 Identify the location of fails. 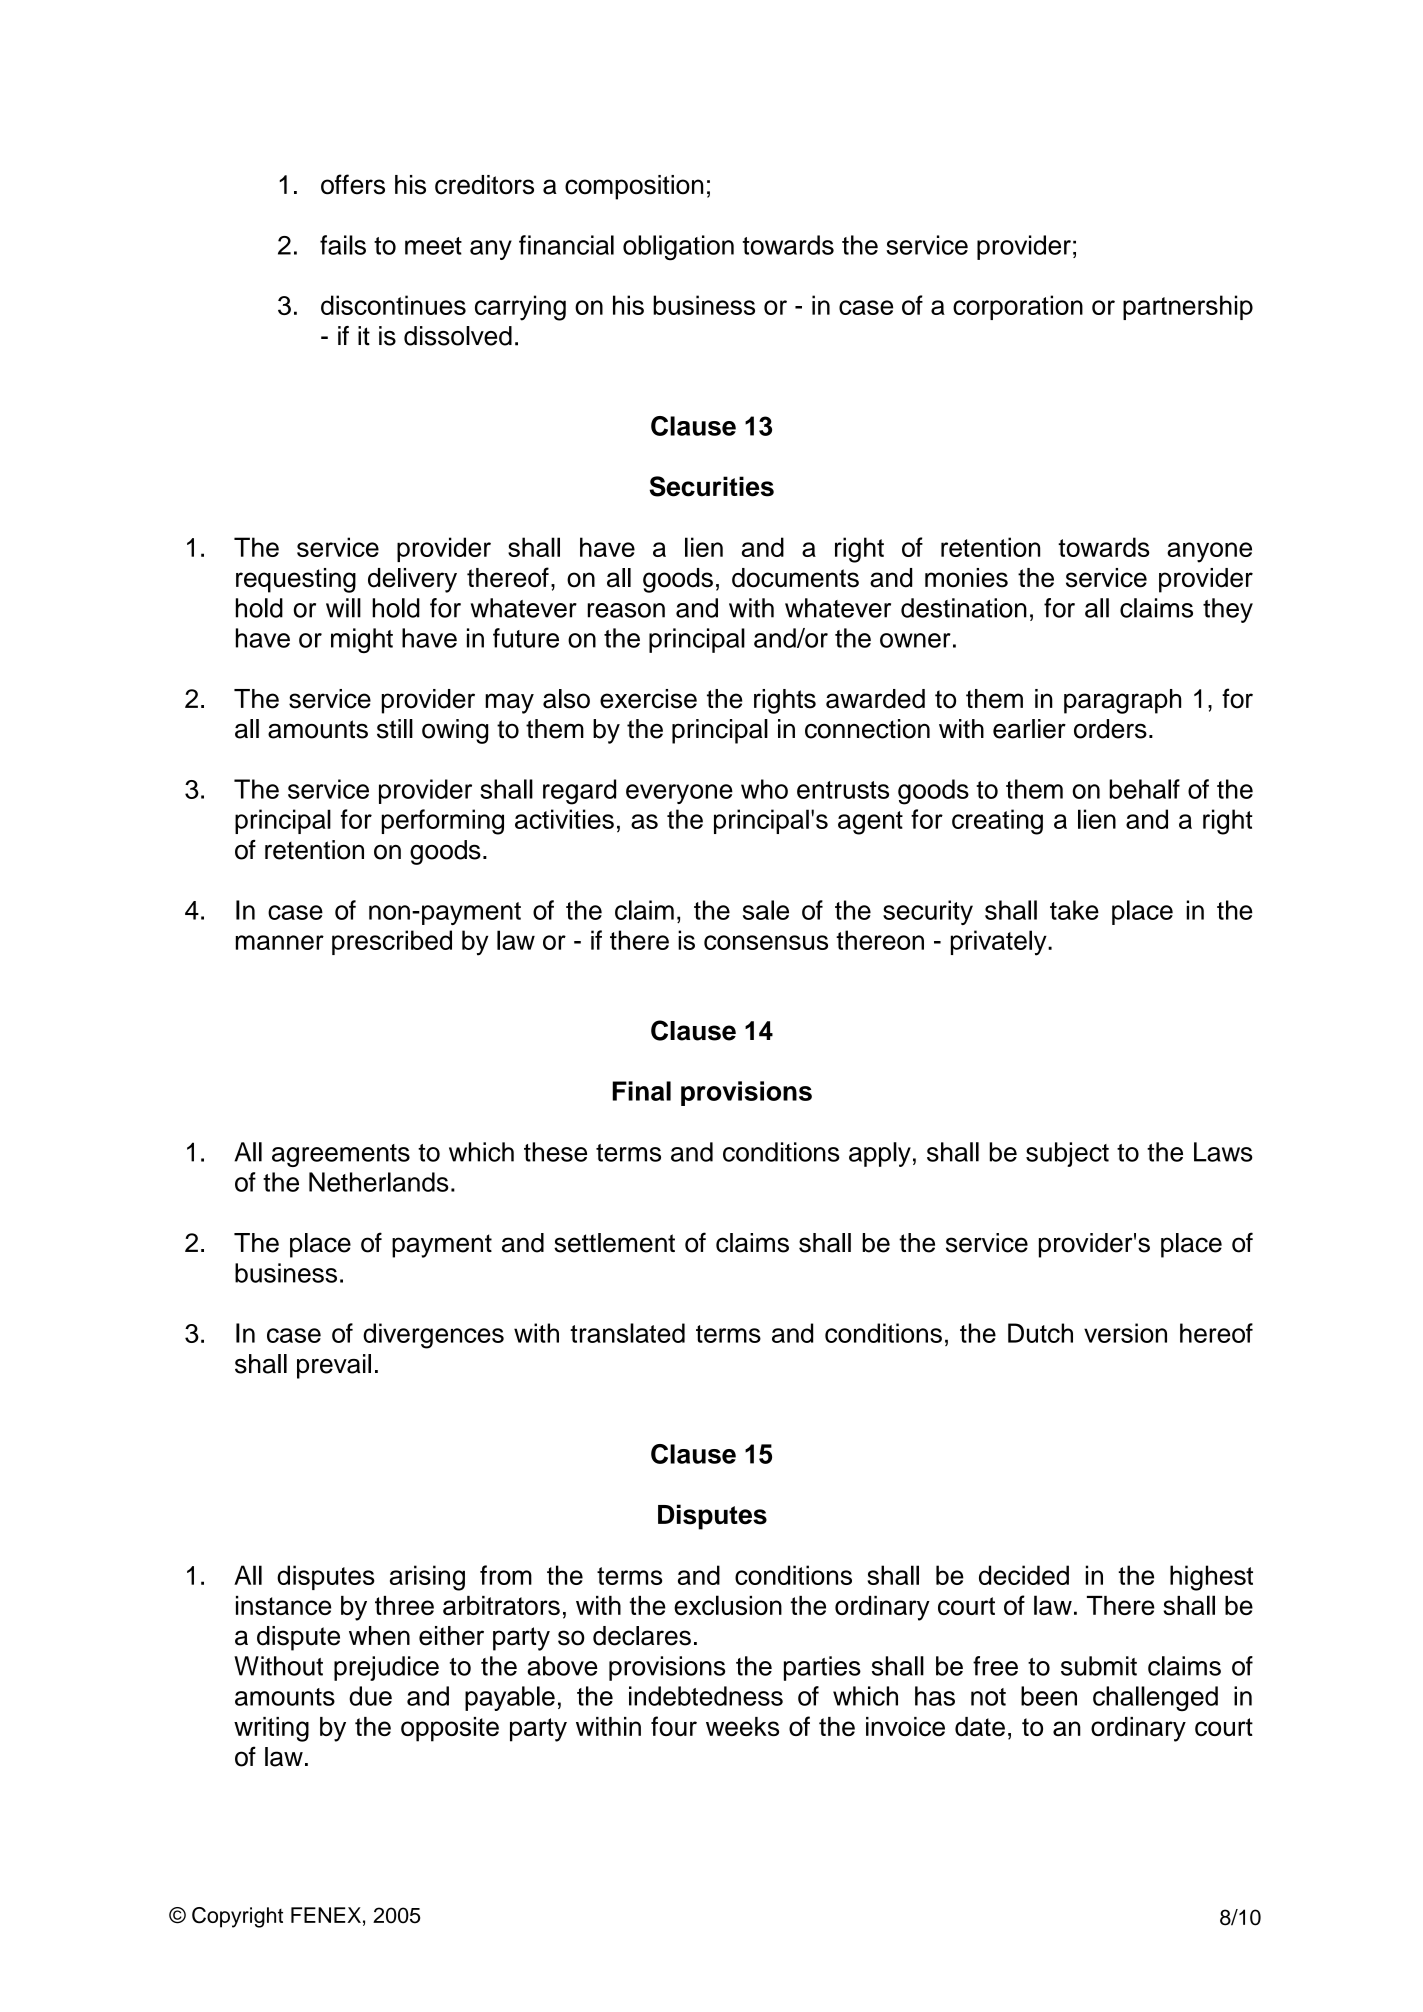
(343, 245).
